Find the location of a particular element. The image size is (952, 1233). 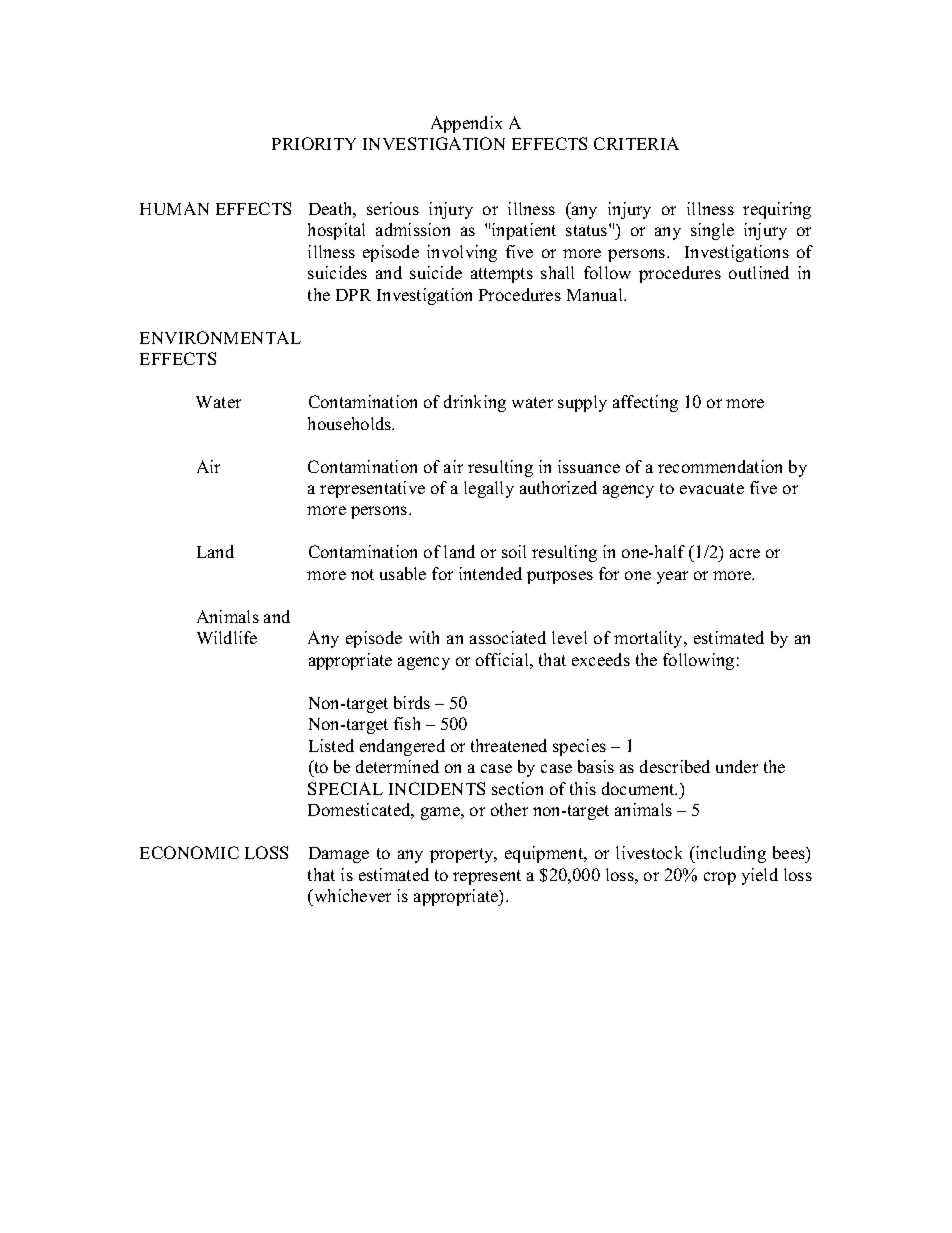

not is located at coordinates (362, 574).
